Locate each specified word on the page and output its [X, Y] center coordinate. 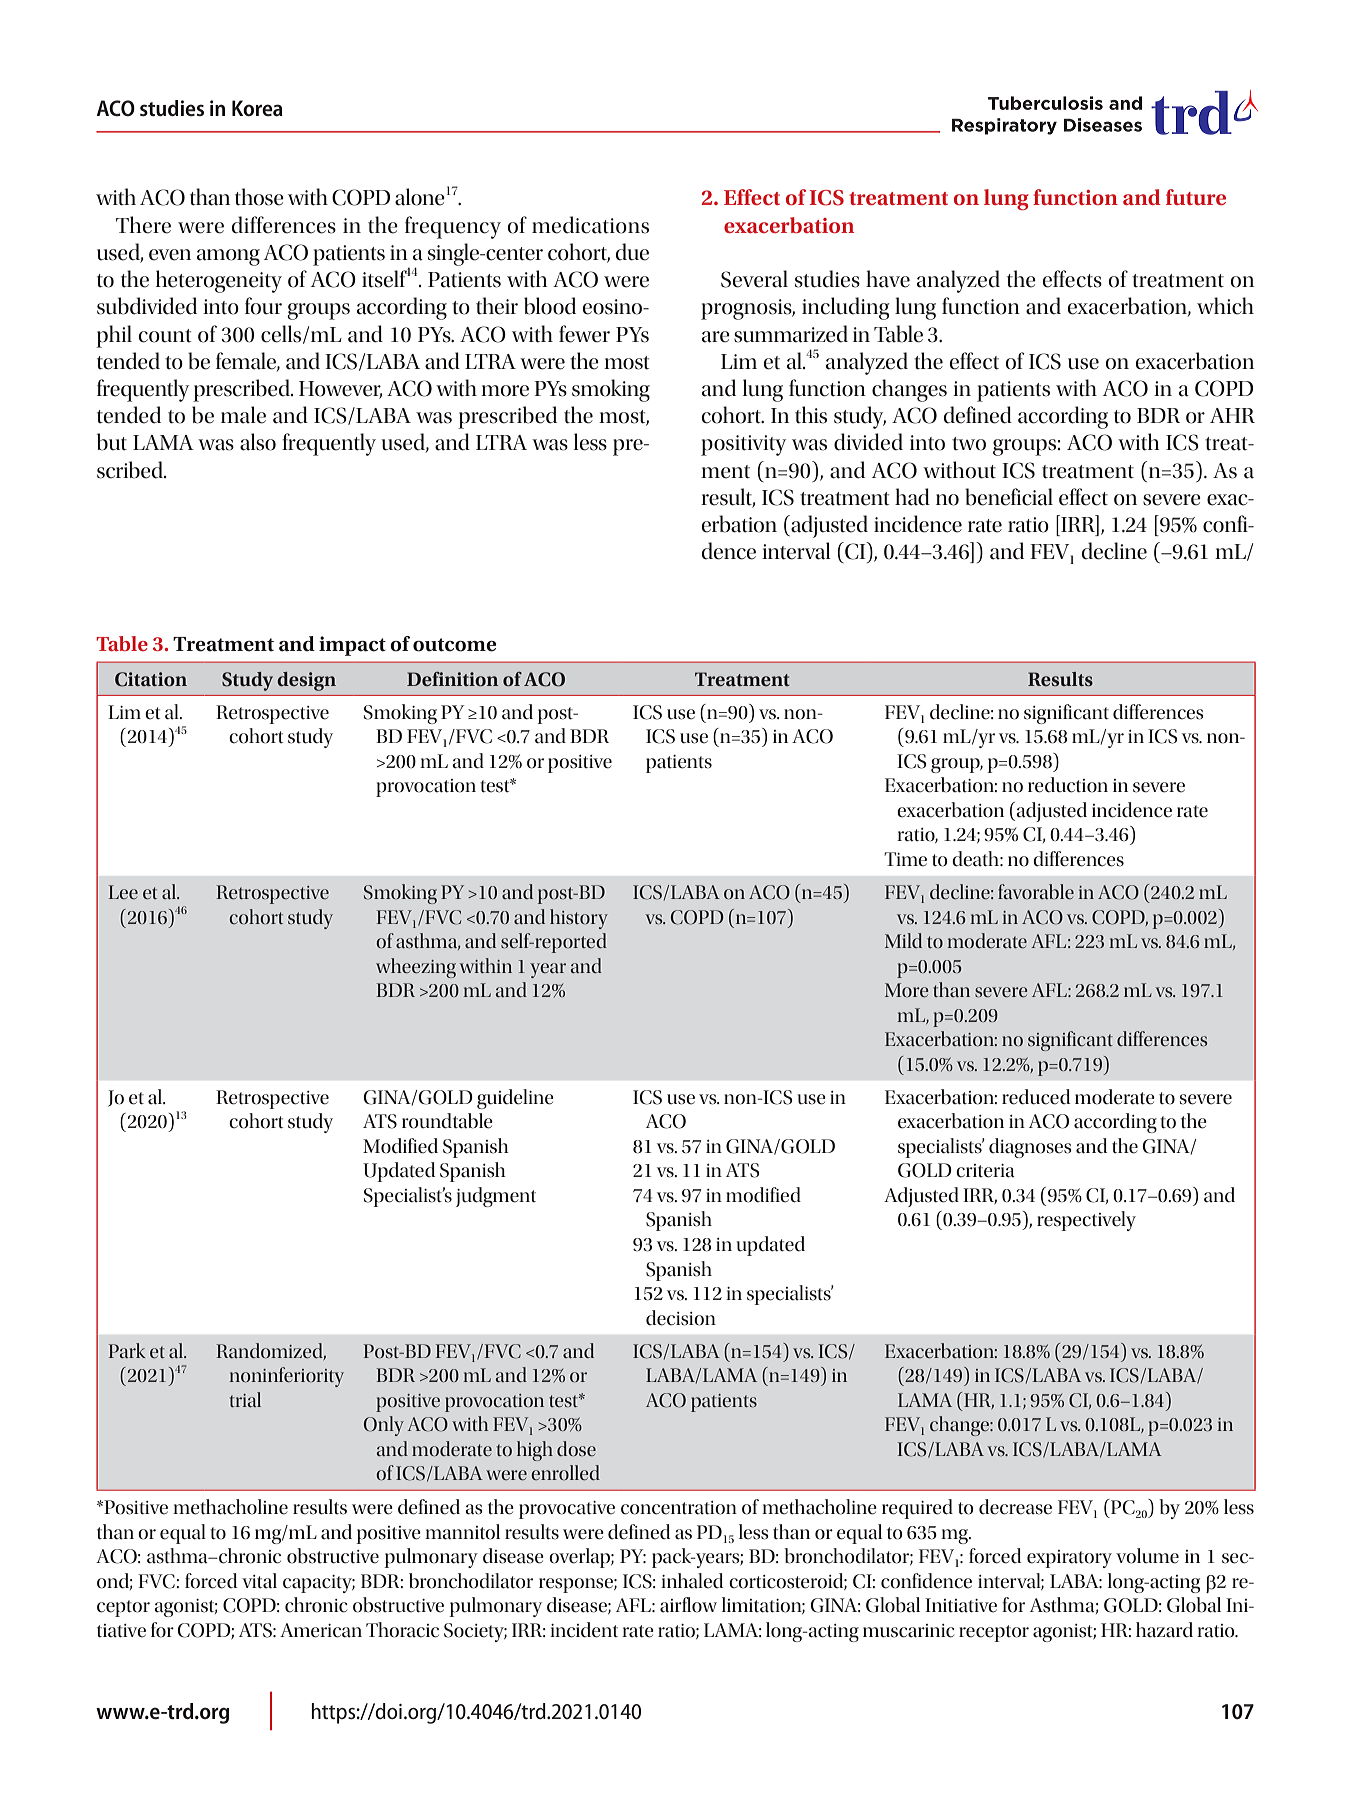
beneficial [1009, 497]
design [306, 681]
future [1196, 197]
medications [590, 225]
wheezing [416, 968]
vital [259, 1581]
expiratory [1069, 1559]
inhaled [692, 1581]
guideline [515, 1099]
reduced [1036, 1097]
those [259, 197]
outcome [455, 645]
